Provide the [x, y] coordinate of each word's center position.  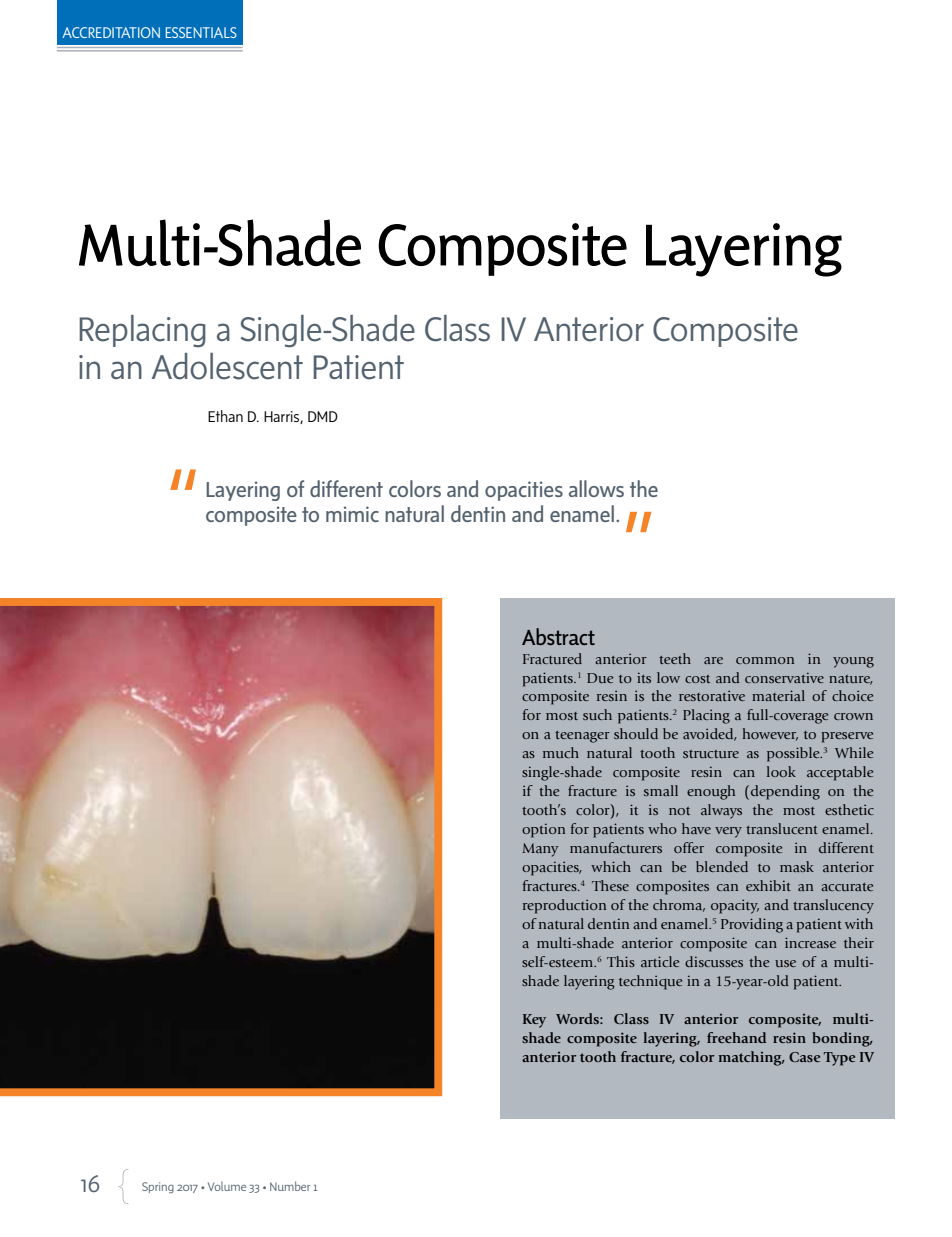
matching [751, 1058]
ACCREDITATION [111, 32]
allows [596, 488]
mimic [352, 514]
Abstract [558, 636]
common [765, 660]
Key [534, 1021]
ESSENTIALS [201, 32]
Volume [227, 1186]
